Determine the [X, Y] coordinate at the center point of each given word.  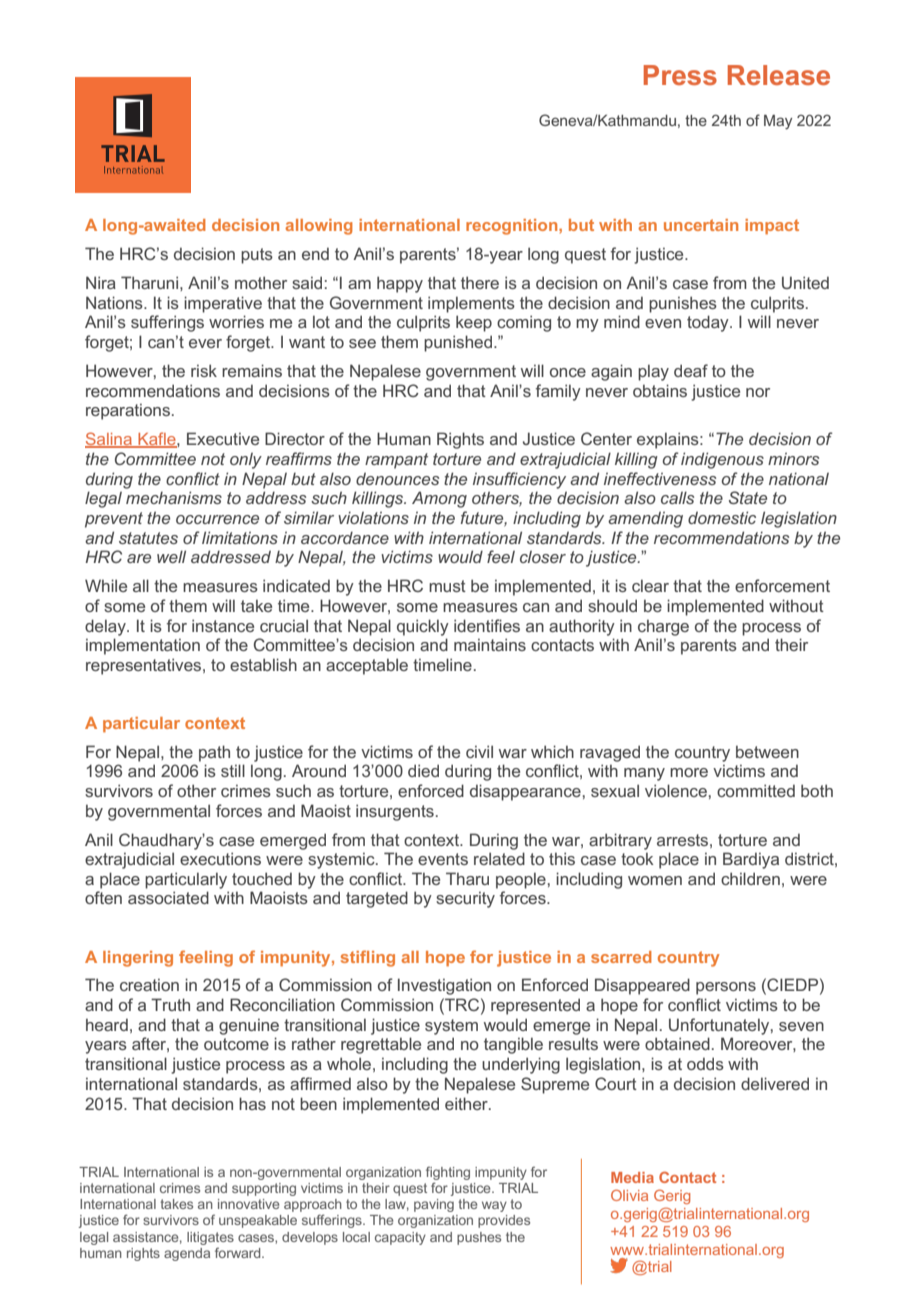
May [778, 122]
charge [663, 628]
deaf [691, 370]
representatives [145, 666]
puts [257, 256]
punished [458, 343]
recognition [513, 227]
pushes [479, 1238]
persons [726, 988]
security [465, 900]
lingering [138, 959]
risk [204, 370]
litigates [210, 1238]
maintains [490, 644]
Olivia [629, 1195]
